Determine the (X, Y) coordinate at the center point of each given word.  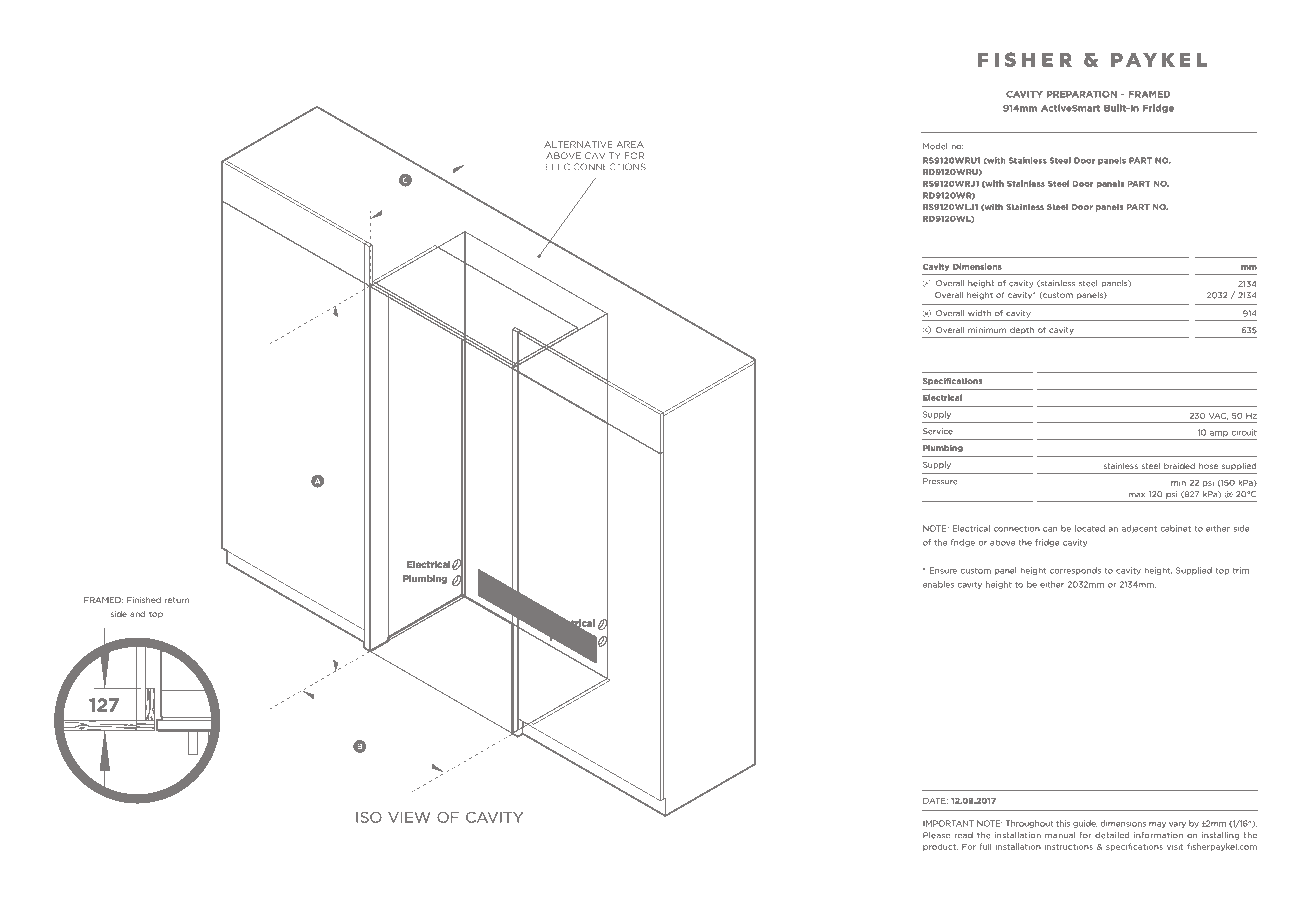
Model (935, 146)
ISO (369, 817)
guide (1085, 824)
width (979, 313)
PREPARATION (1082, 94)
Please (936, 835)
